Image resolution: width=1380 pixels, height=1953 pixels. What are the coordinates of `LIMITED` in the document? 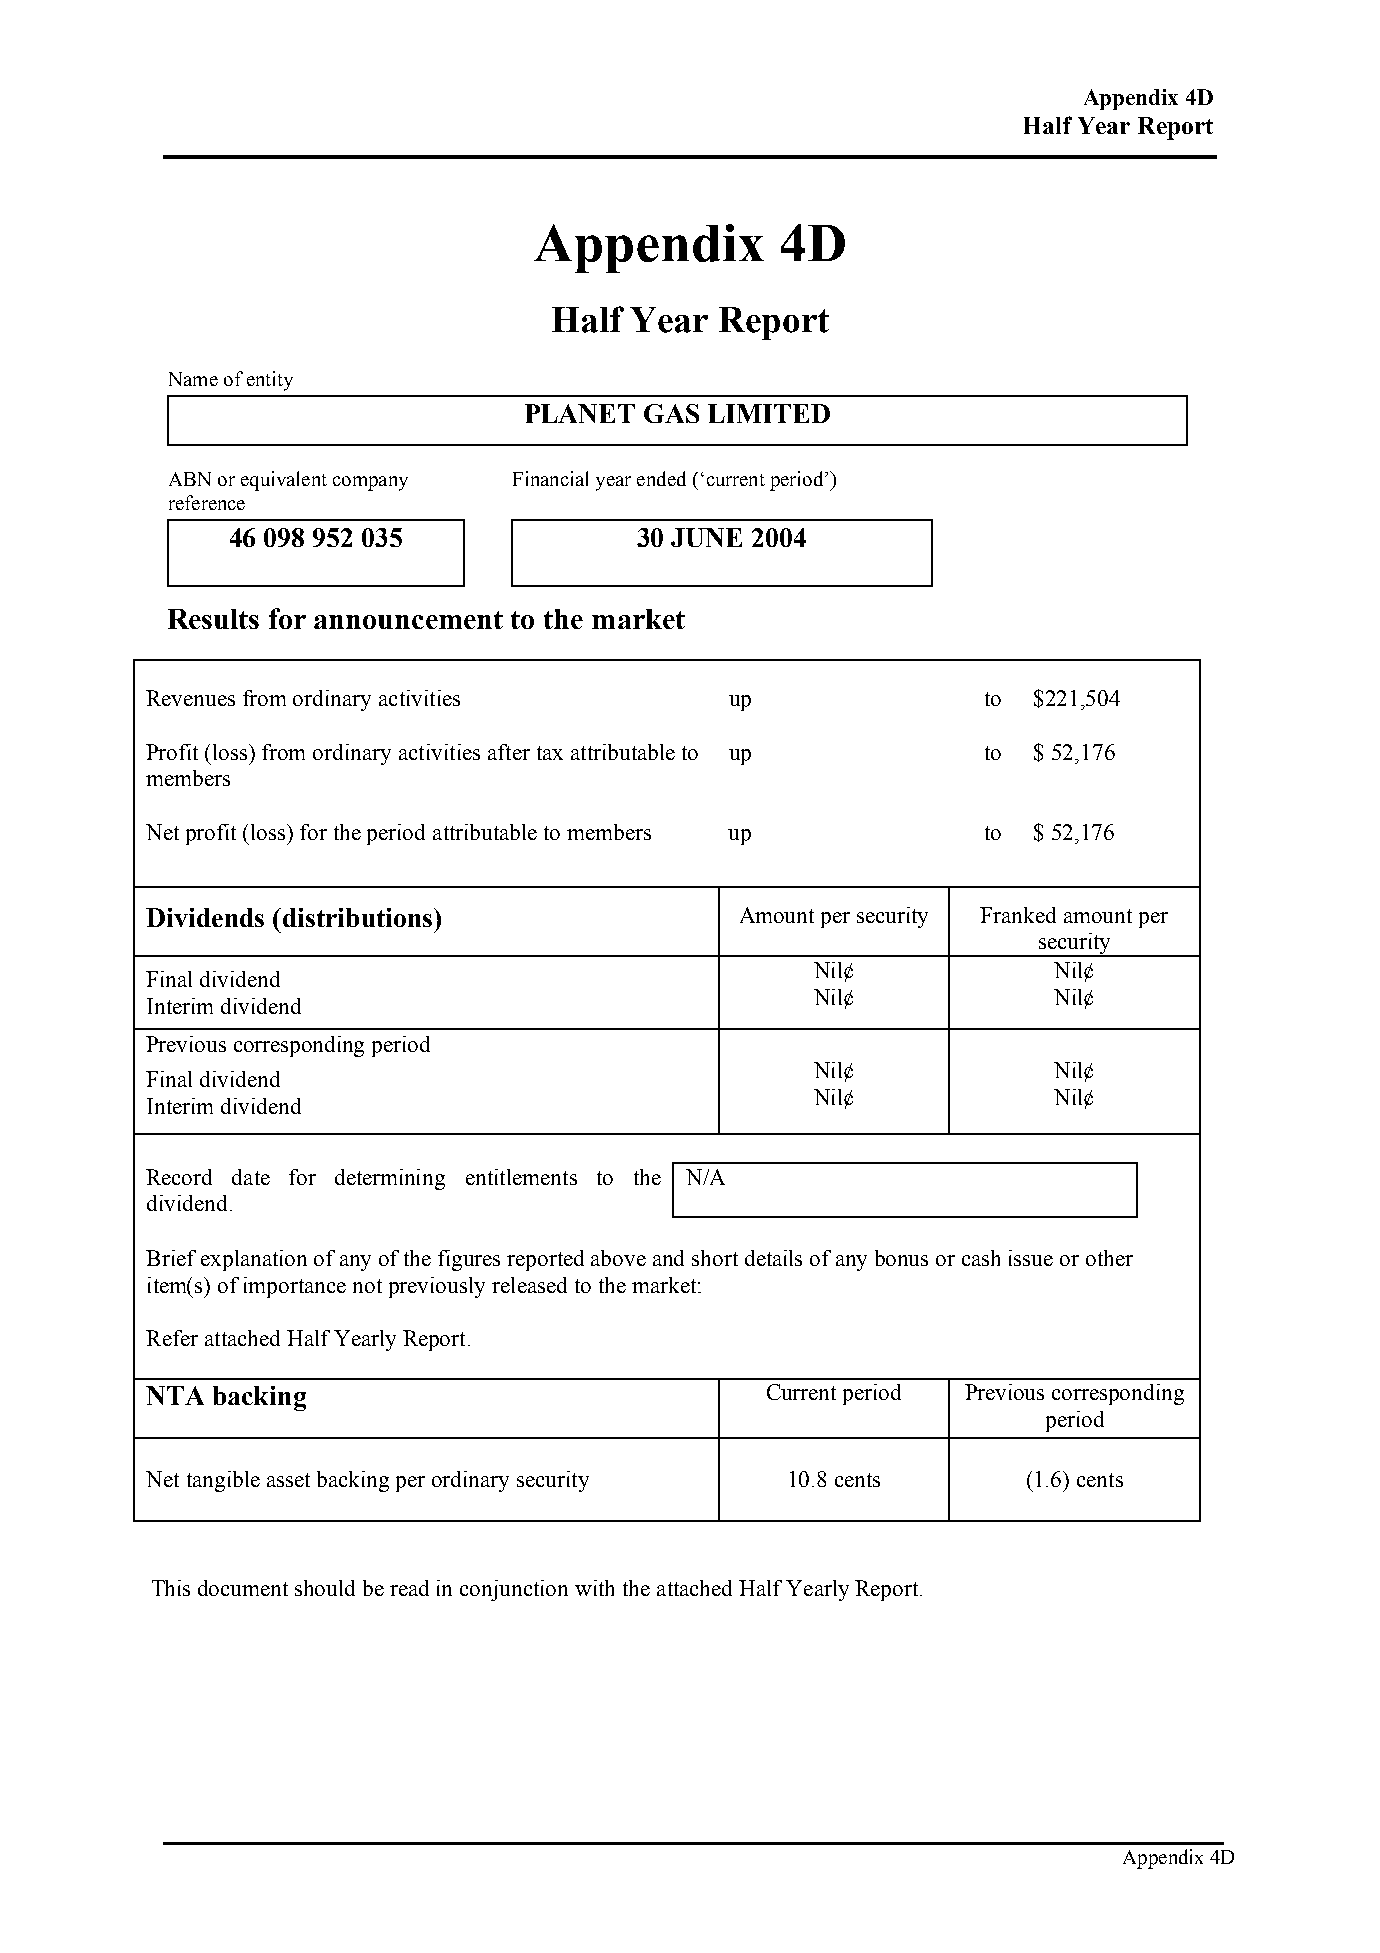 It's located at (769, 413).
